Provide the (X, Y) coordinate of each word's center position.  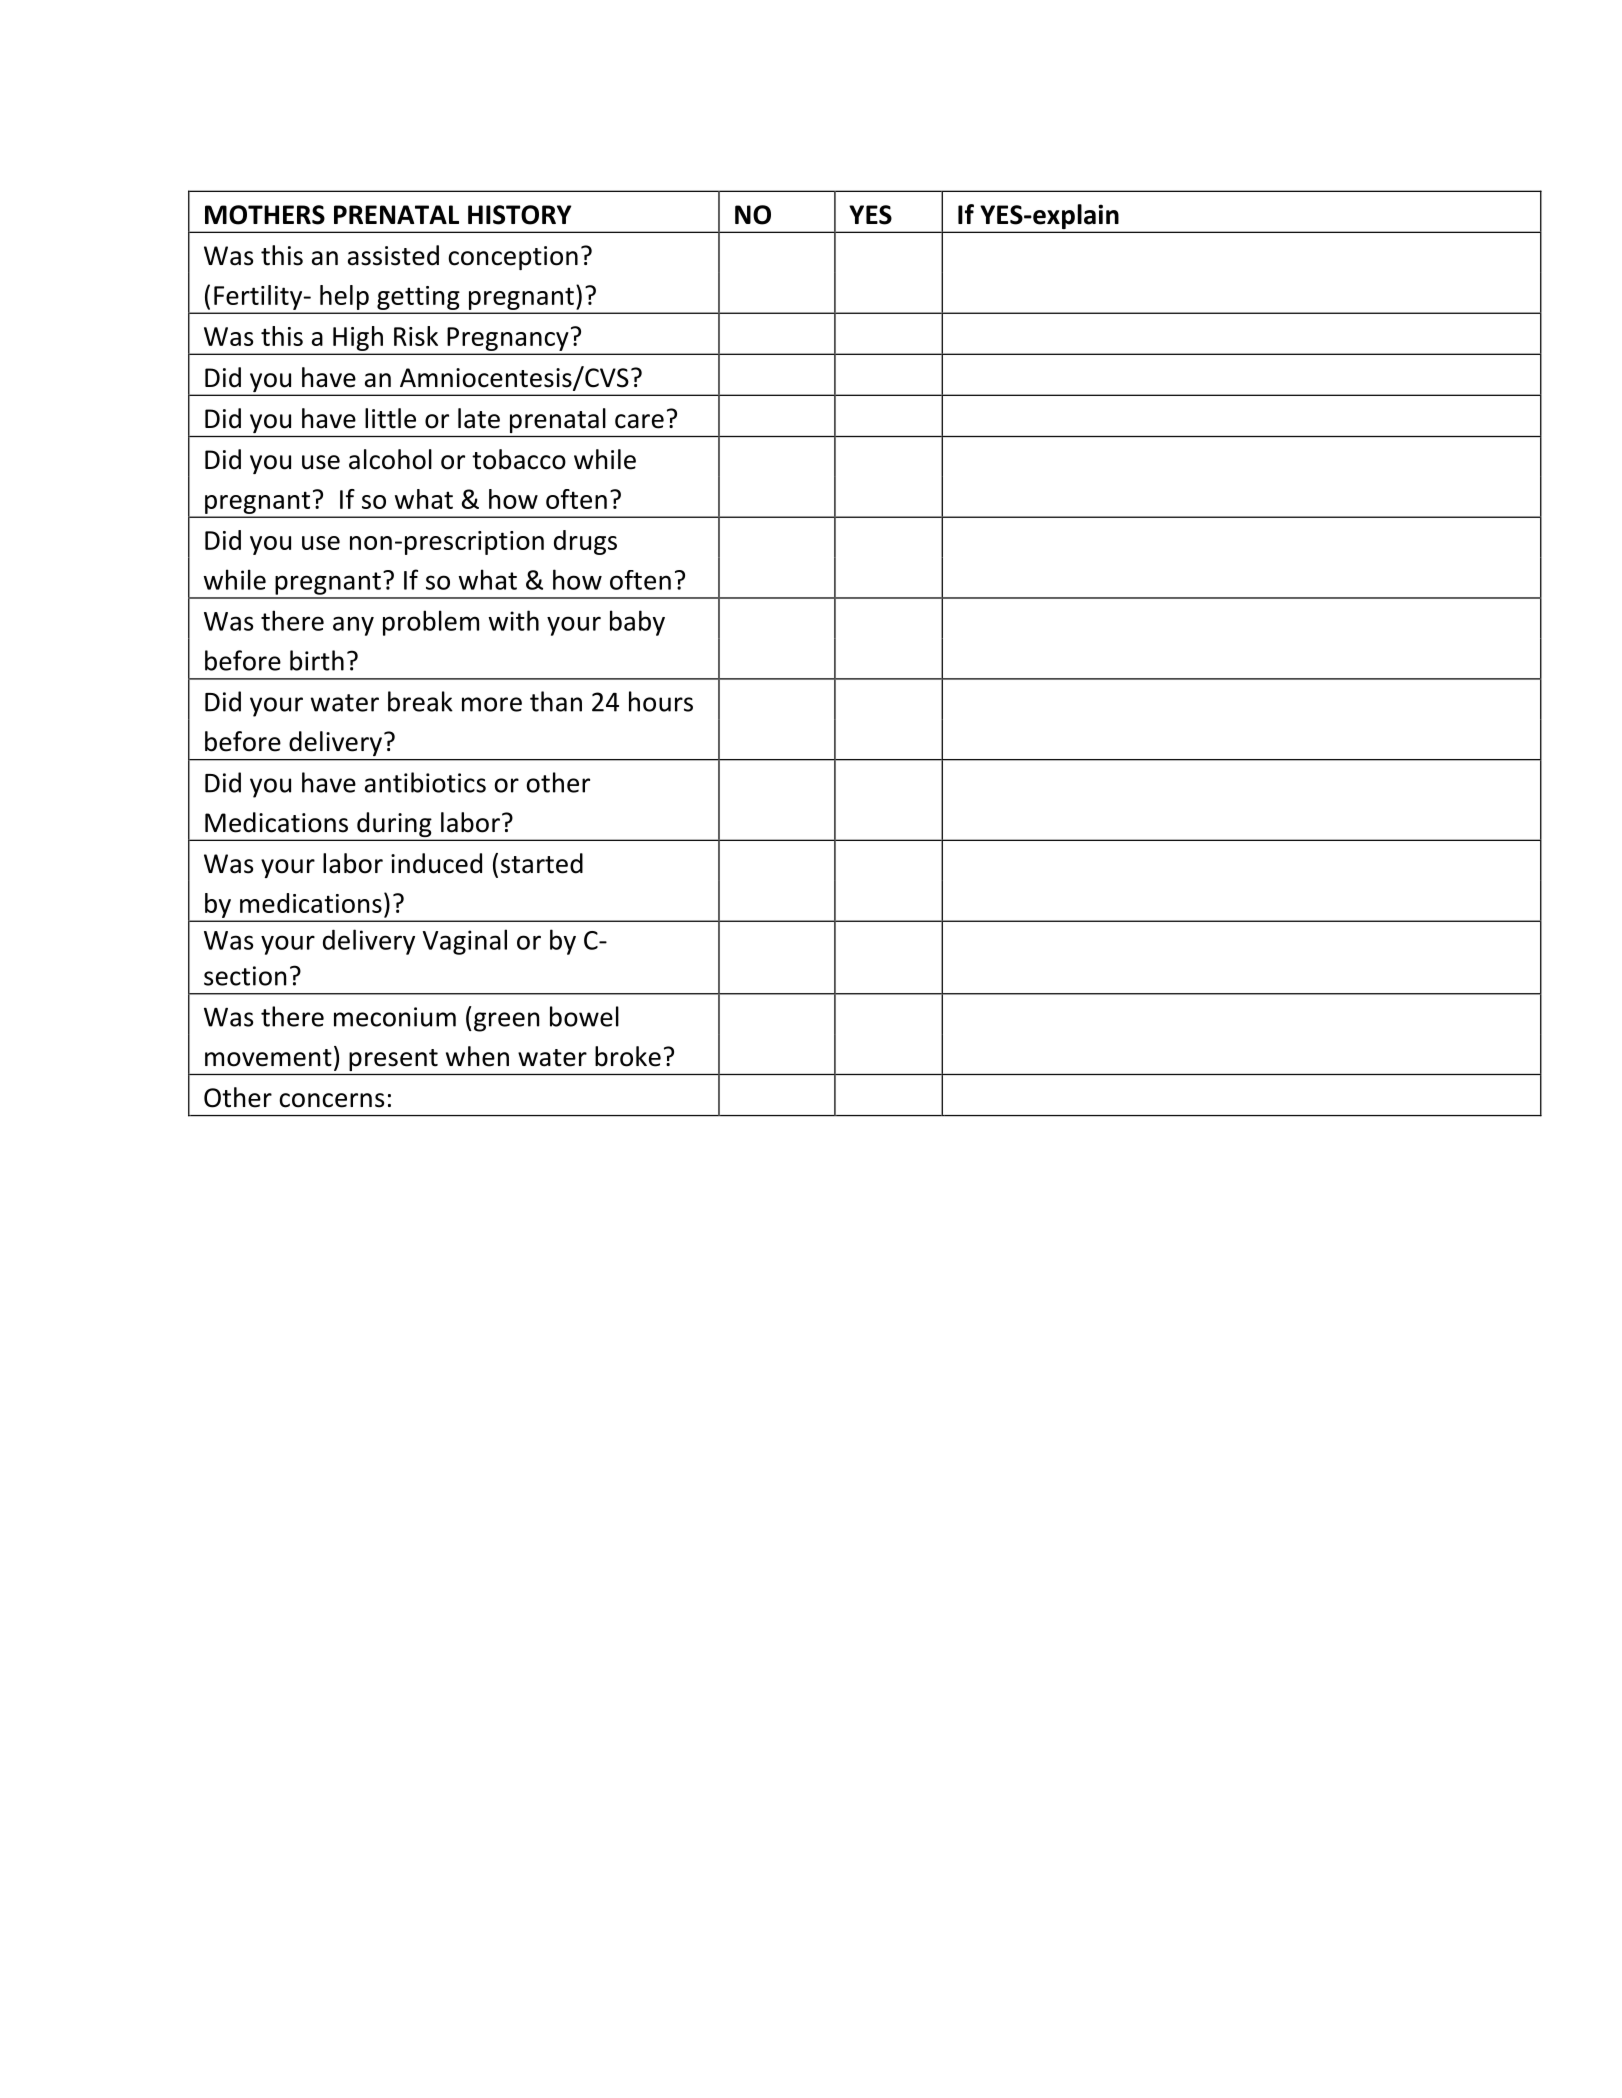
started (542, 863)
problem (431, 623)
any (353, 626)
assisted (393, 255)
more (492, 704)
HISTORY (519, 215)
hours (661, 701)
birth (317, 660)
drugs (585, 542)
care (639, 421)
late (479, 418)
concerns (331, 1100)
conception (513, 258)
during (394, 826)
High (358, 338)
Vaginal (465, 942)
